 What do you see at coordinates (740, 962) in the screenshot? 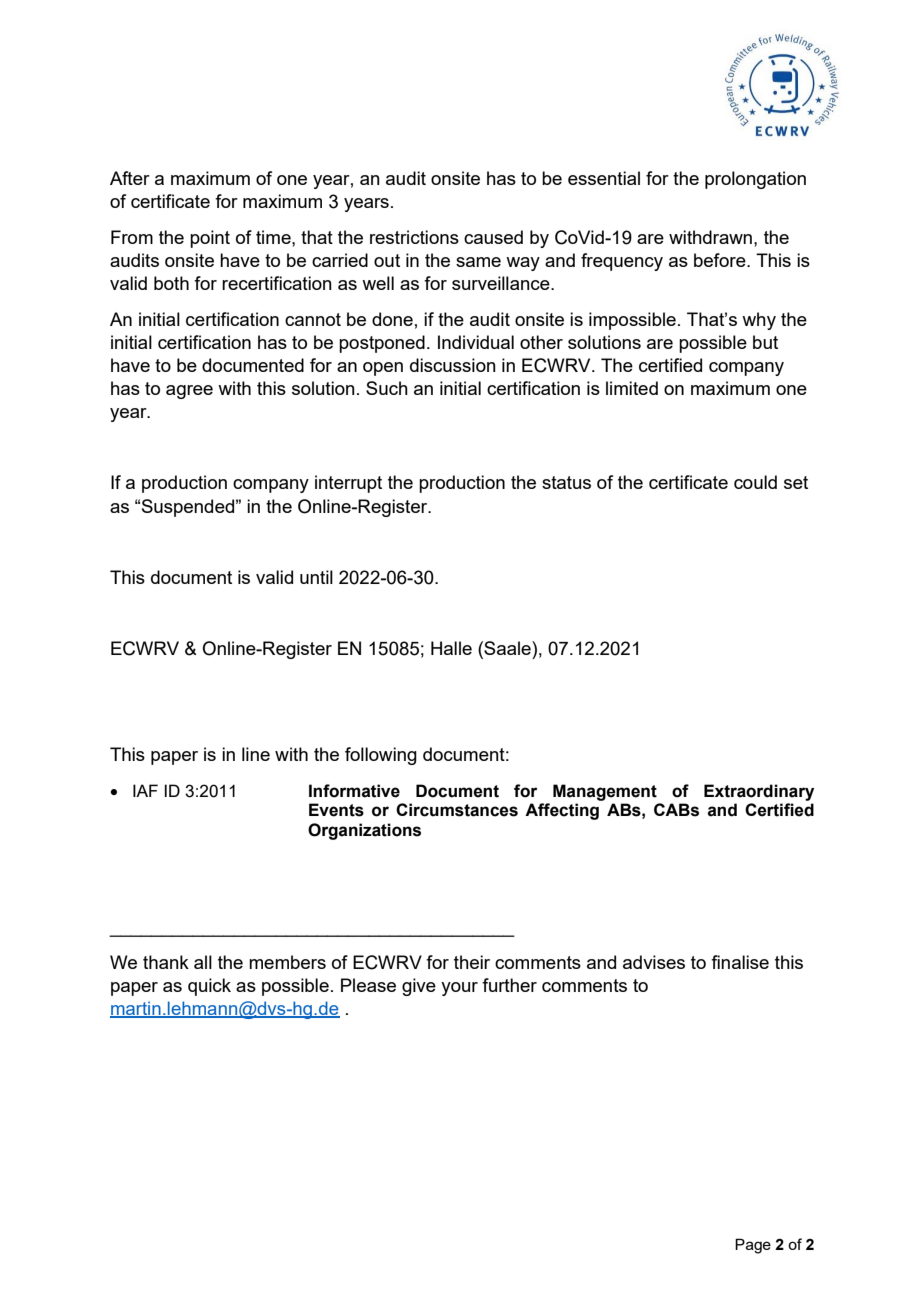
I see `finalise` at bounding box center [740, 962].
